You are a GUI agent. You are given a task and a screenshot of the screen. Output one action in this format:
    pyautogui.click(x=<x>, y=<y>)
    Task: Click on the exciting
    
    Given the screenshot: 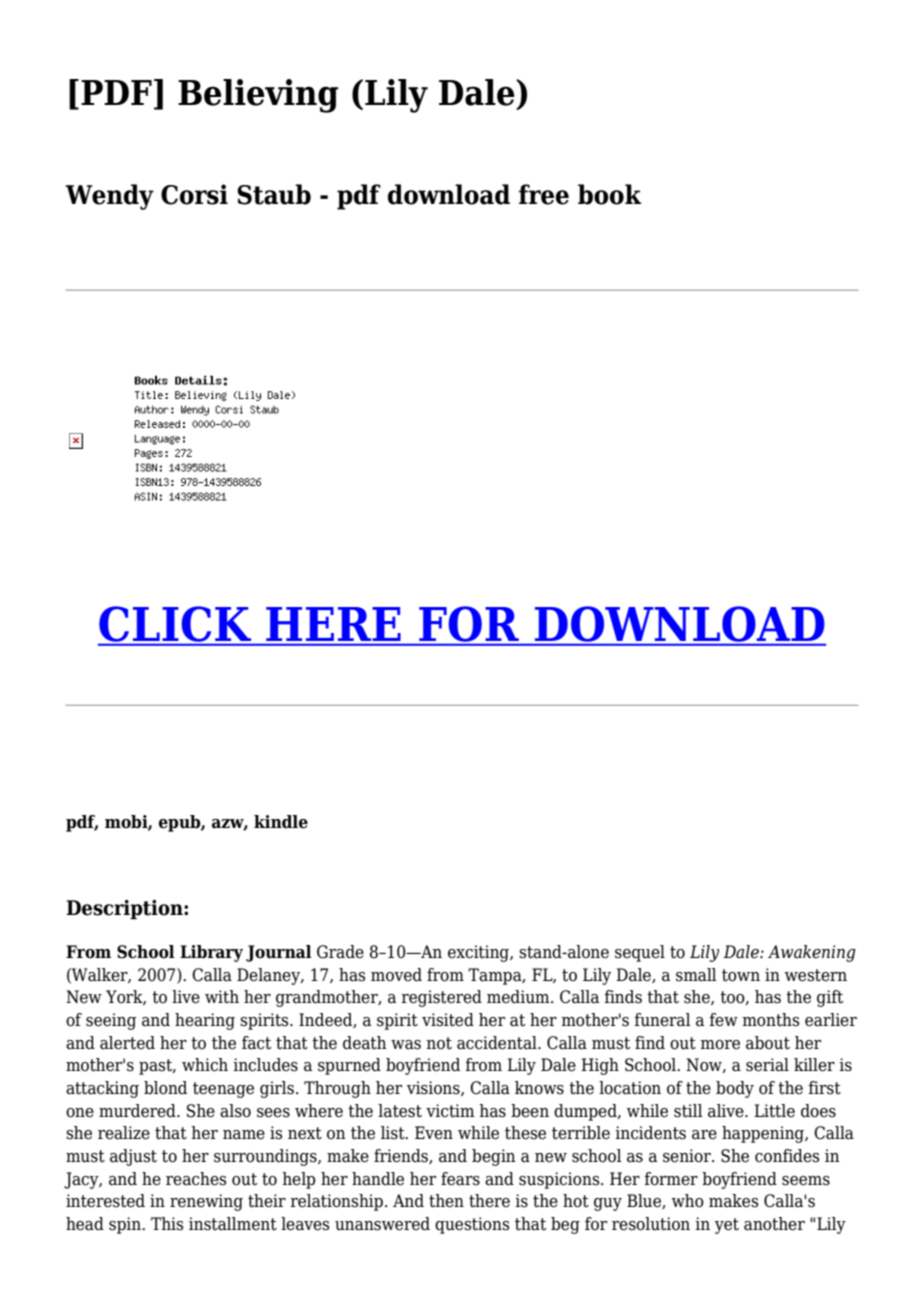 What is the action you would take?
    pyautogui.click(x=479, y=953)
